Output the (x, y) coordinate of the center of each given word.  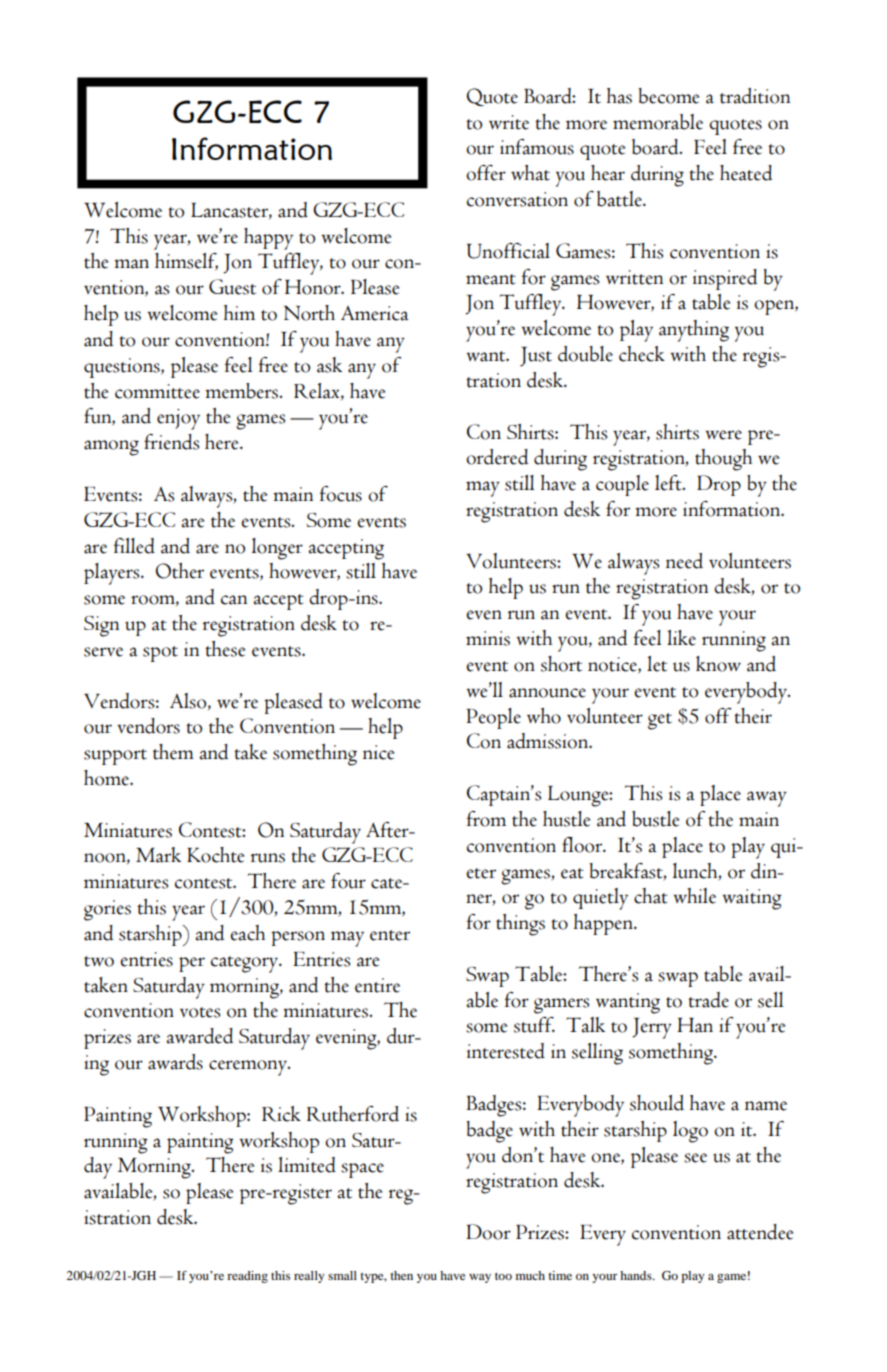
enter (390, 935)
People (493, 718)
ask (329, 365)
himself (186, 262)
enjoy (178, 419)
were (723, 435)
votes (200, 1012)
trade (708, 1000)
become (668, 96)
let (657, 664)
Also (189, 701)
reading (247, 1277)
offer (486, 173)
